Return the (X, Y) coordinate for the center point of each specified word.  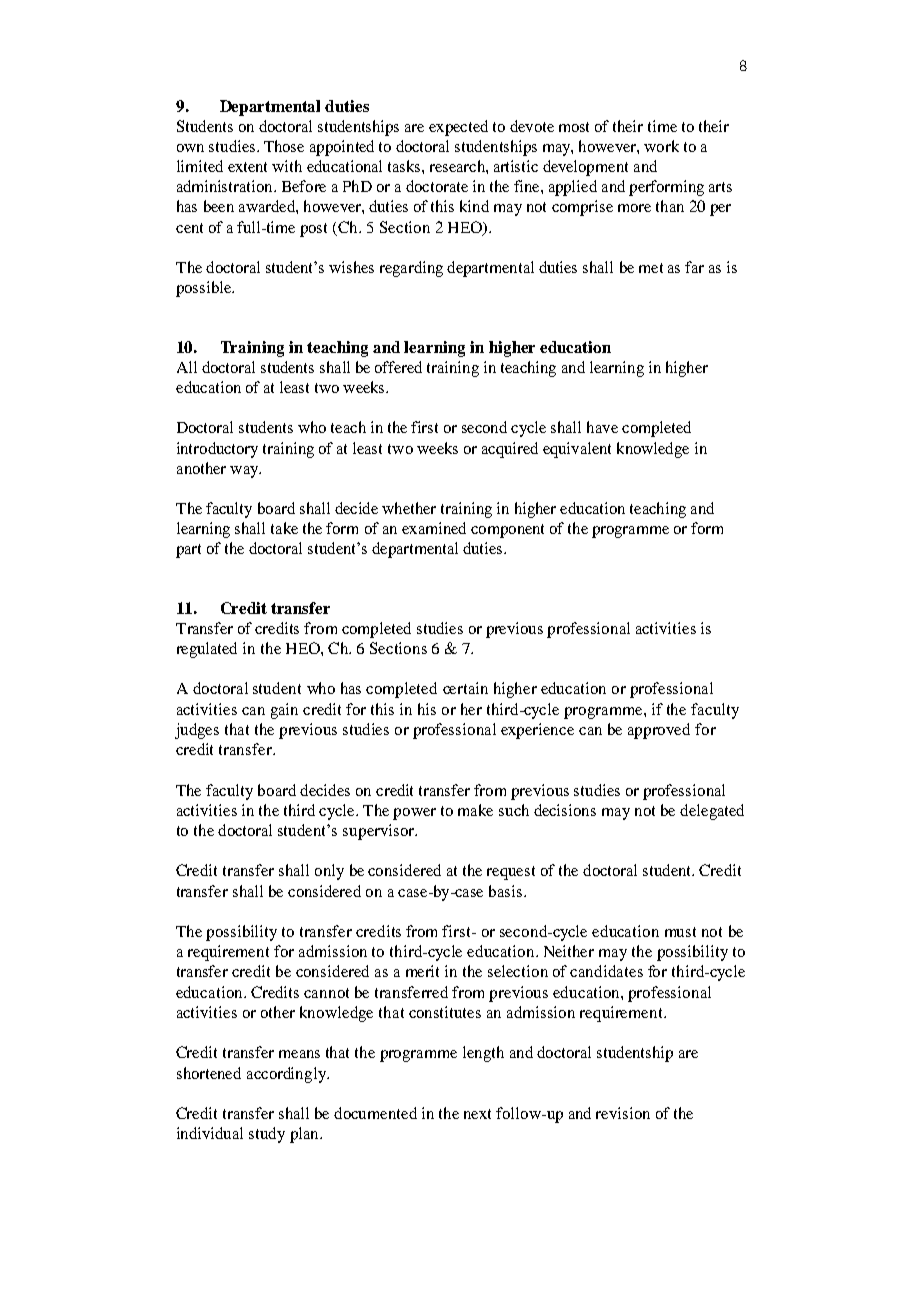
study (267, 1135)
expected (458, 128)
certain (465, 688)
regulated (207, 650)
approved (659, 731)
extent (247, 167)
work (661, 146)
